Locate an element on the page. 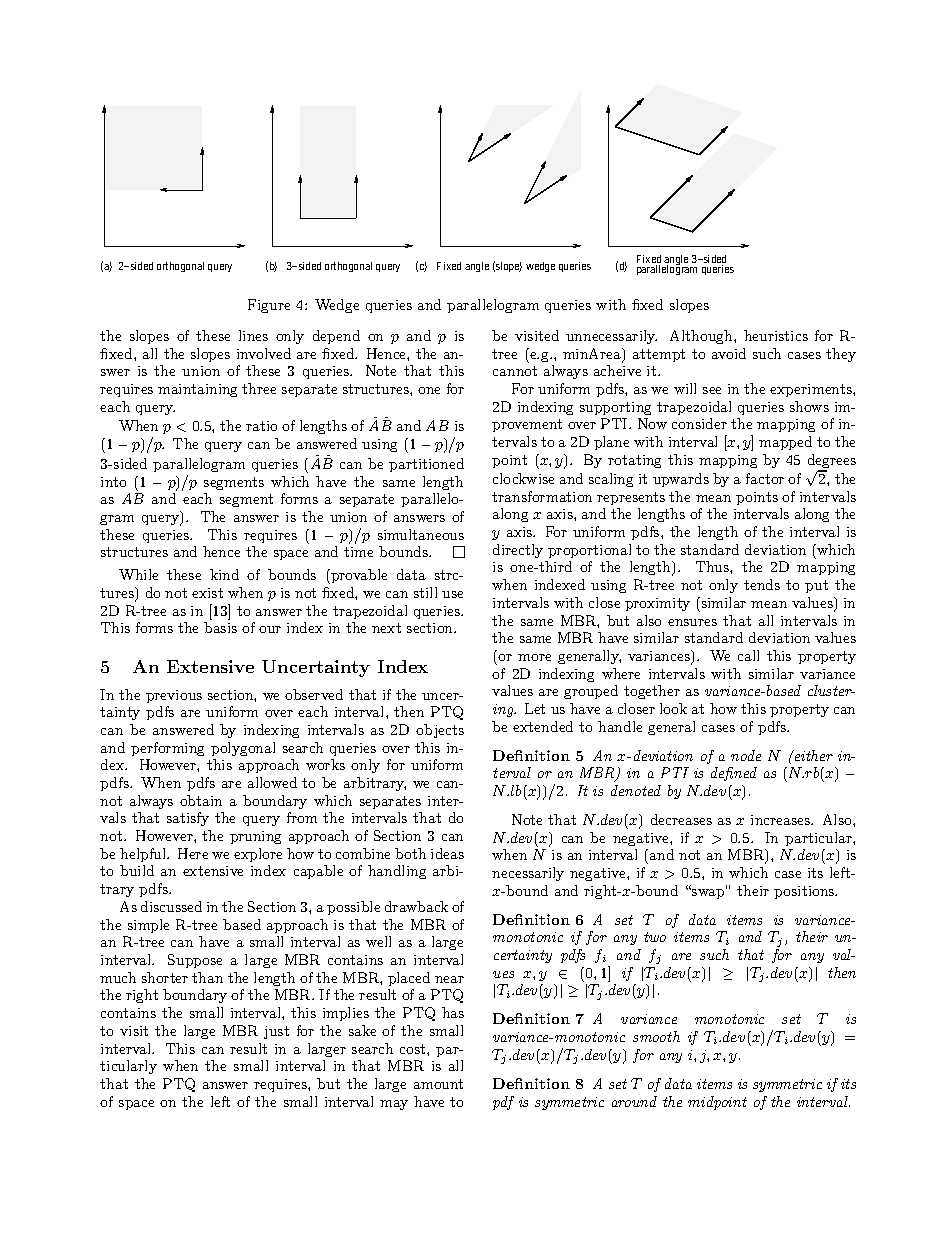 The width and height of the document is (952, 1233). tends is located at coordinates (762, 584).
